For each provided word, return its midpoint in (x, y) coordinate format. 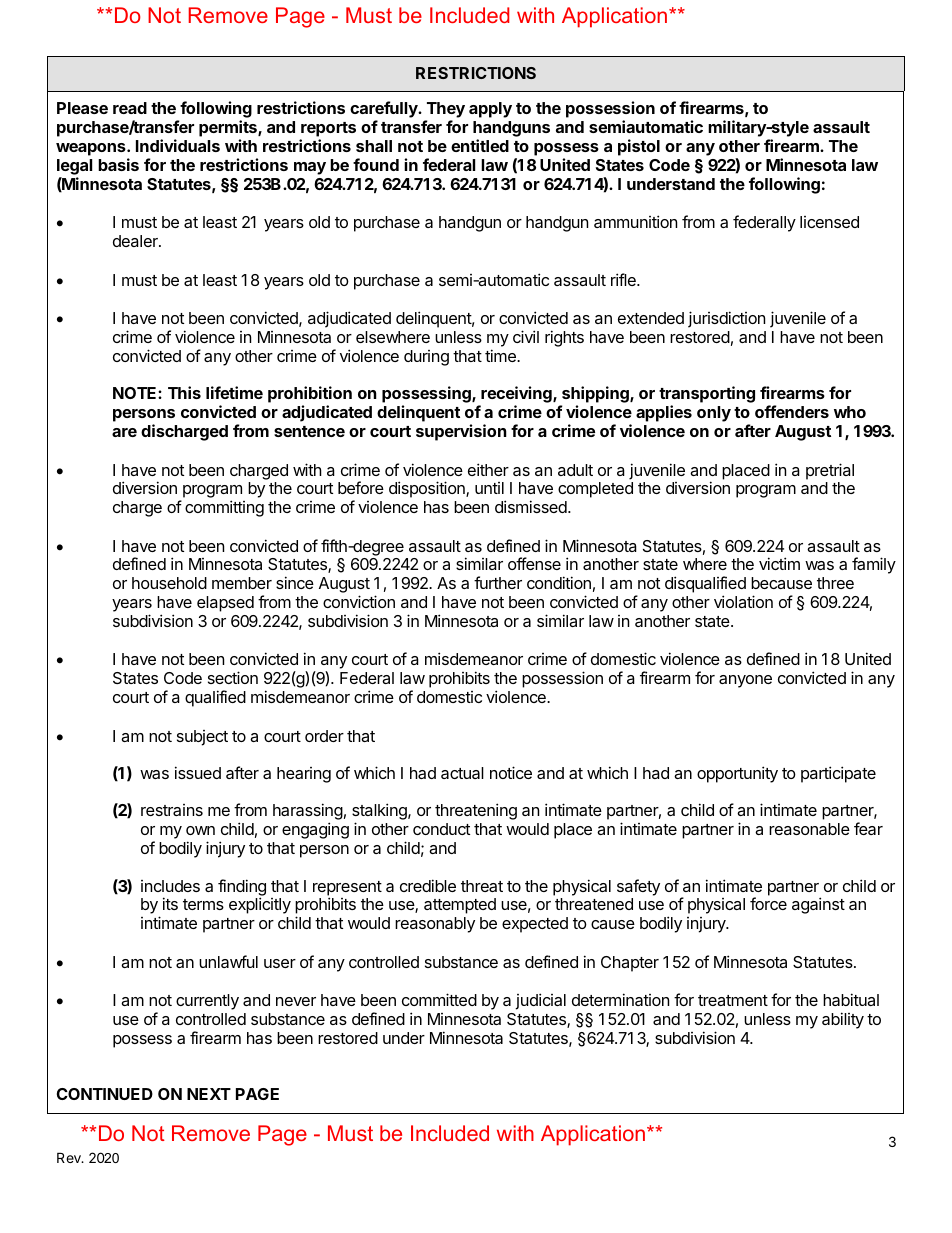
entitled (480, 145)
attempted (460, 906)
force (768, 903)
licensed (829, 222)
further (498, 582)
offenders (792, 411)
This (184, 392)
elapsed (225, 604)
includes (170, 886)
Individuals (178, 145)
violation (743, 601)
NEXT (209, 1094)
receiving (516, 396)
